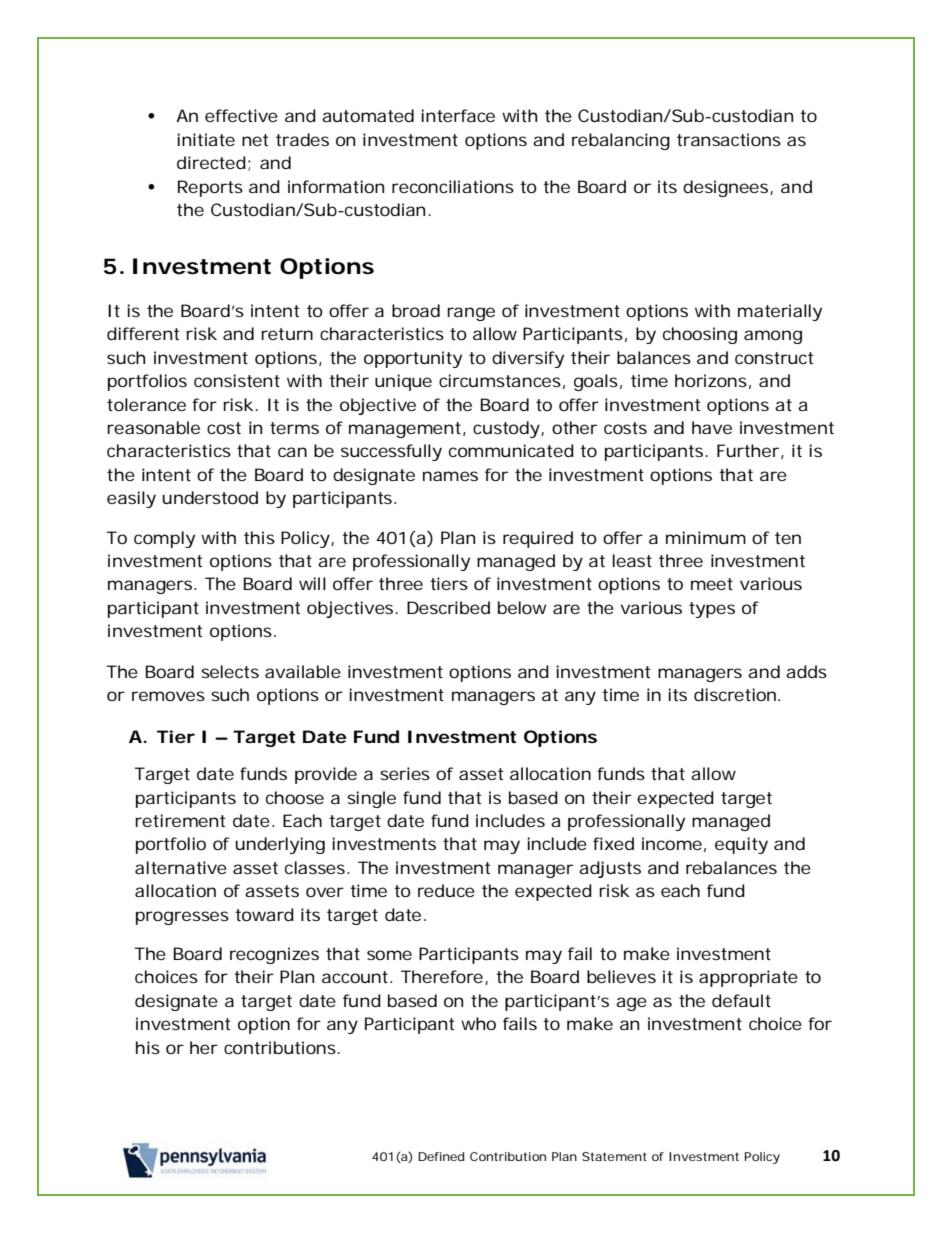 Image resolution: width=952 pixels, height=1233 pixels. I want to click on Statement, so click(614, 1156).
